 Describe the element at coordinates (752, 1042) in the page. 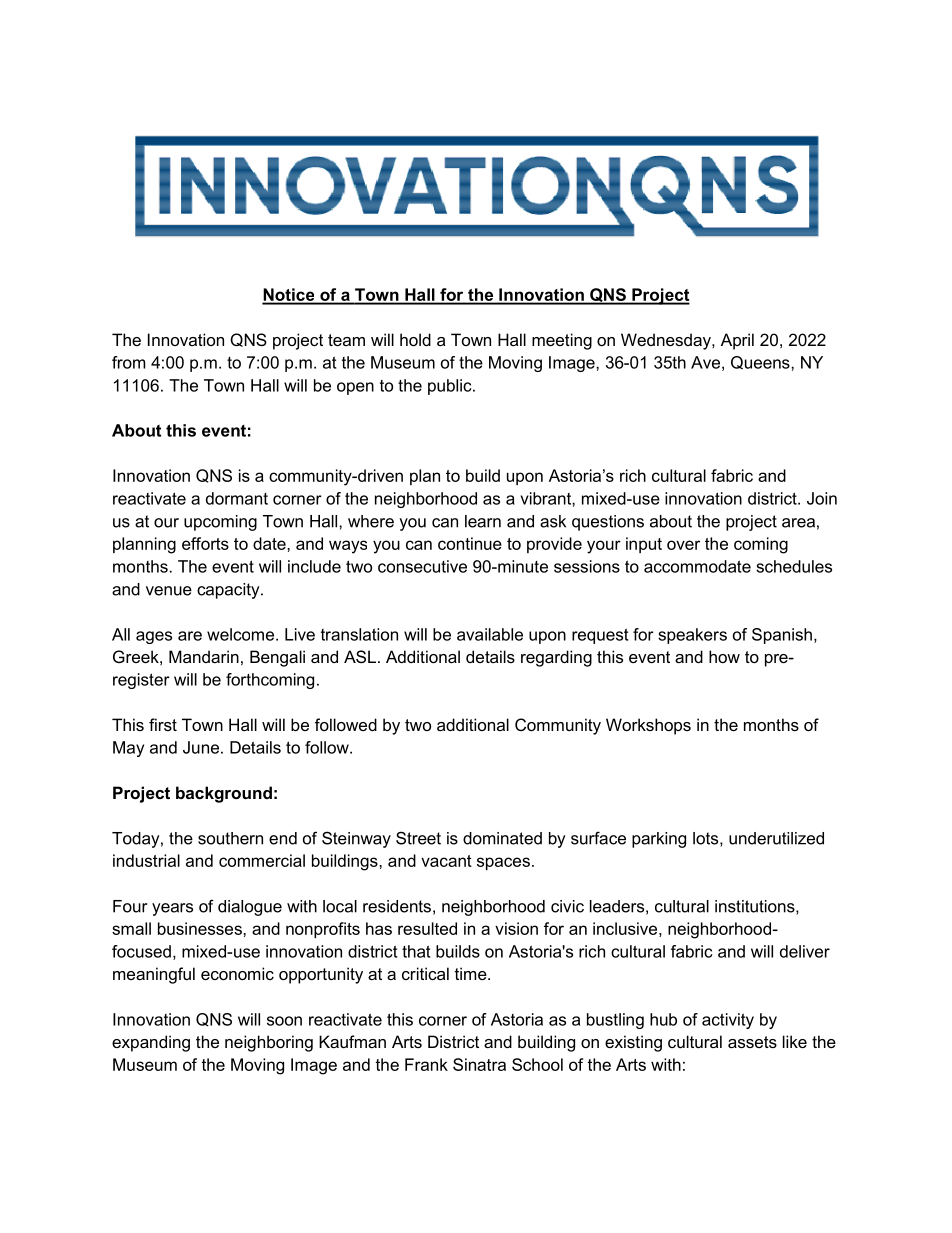

I see `assets` at that location.
